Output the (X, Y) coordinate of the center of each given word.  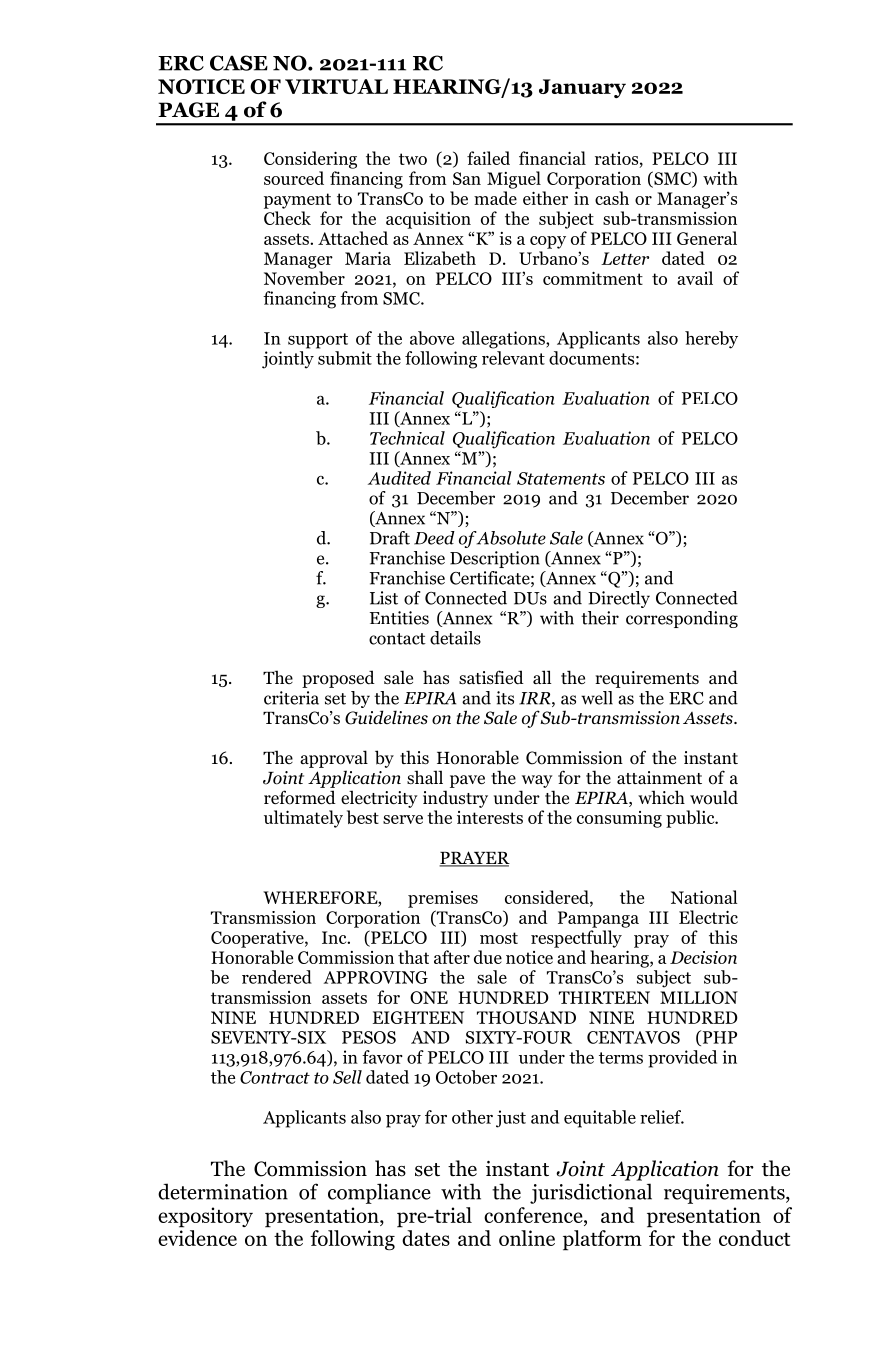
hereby (711, 340)
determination (223, 1191)
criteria (291, 698)
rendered (277, 977)
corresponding (682, 619)
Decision (703, 957)
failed (488, 158)
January (582, 88)
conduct (754, 1238)
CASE (239, 63)
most (499, 938)
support (318, 341)
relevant (513, 358)
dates (426, 1238)
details (455, 638)
